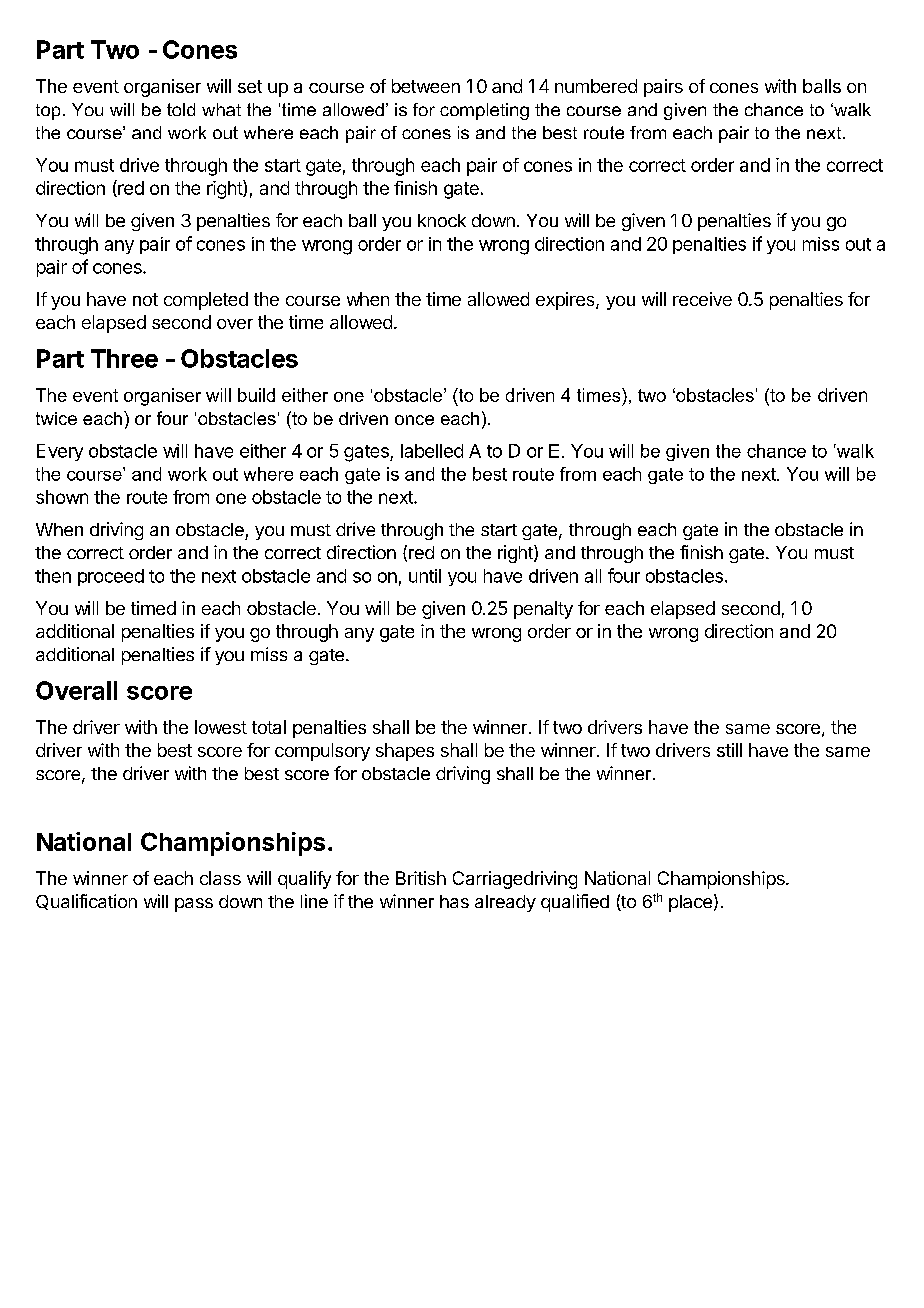 The height and width of the page is (1308, 924). What do you see at coordinates (86, 902) in the page?
I see `Qualification` at bounding box center [86, 902].
